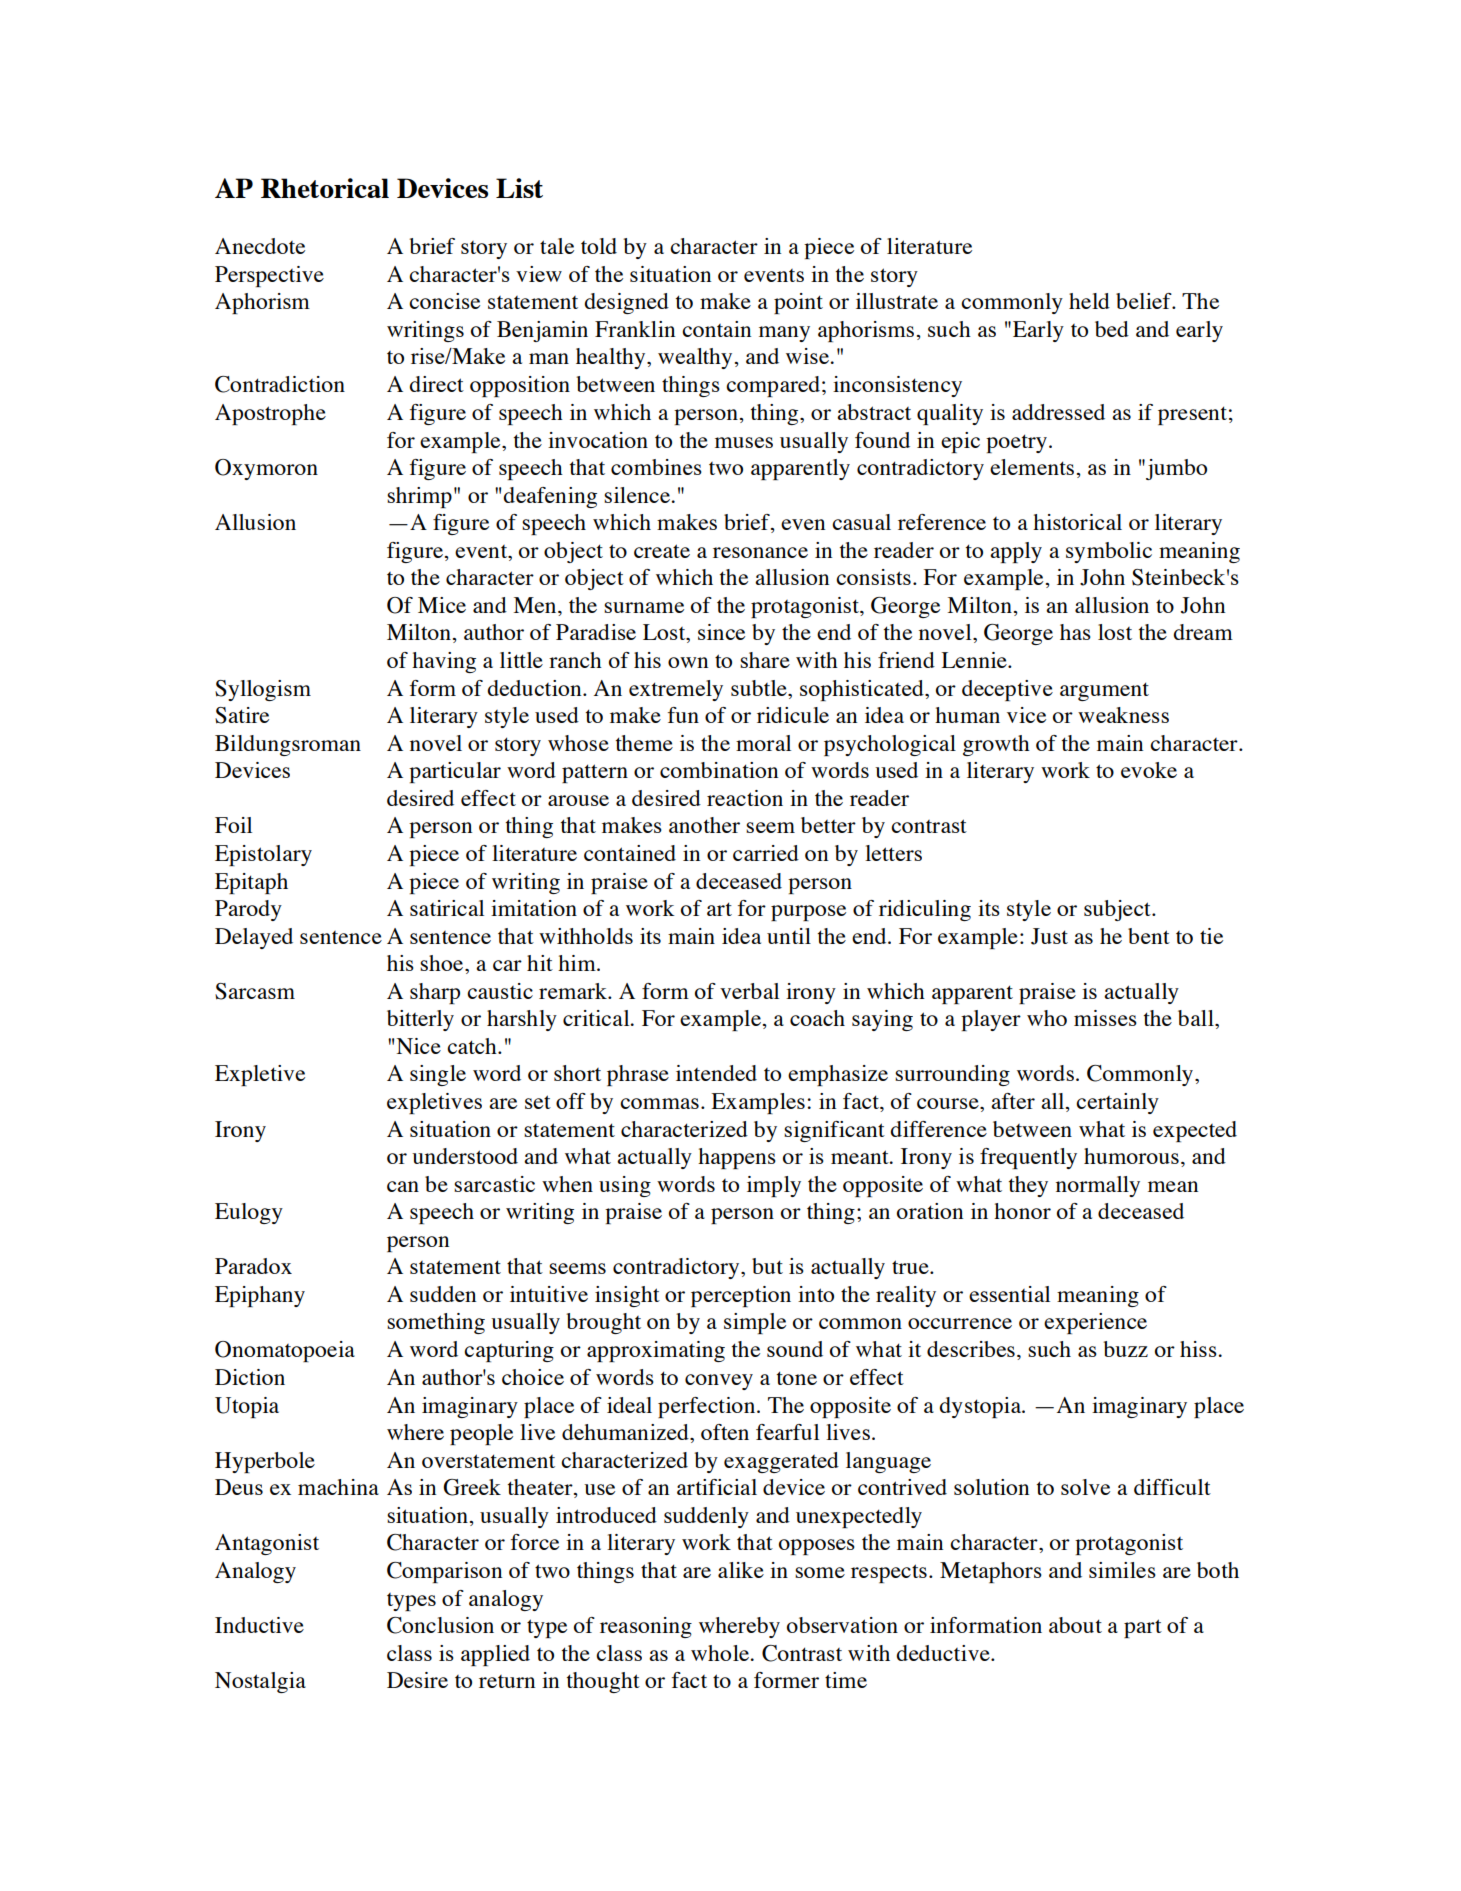 Image resolution: width=1461 pixels, height=1891 pixels. What do you see at coordinates (440, 1625) in the screenshot?
I see `Conclusion` at bounding box center [440, 1625].
